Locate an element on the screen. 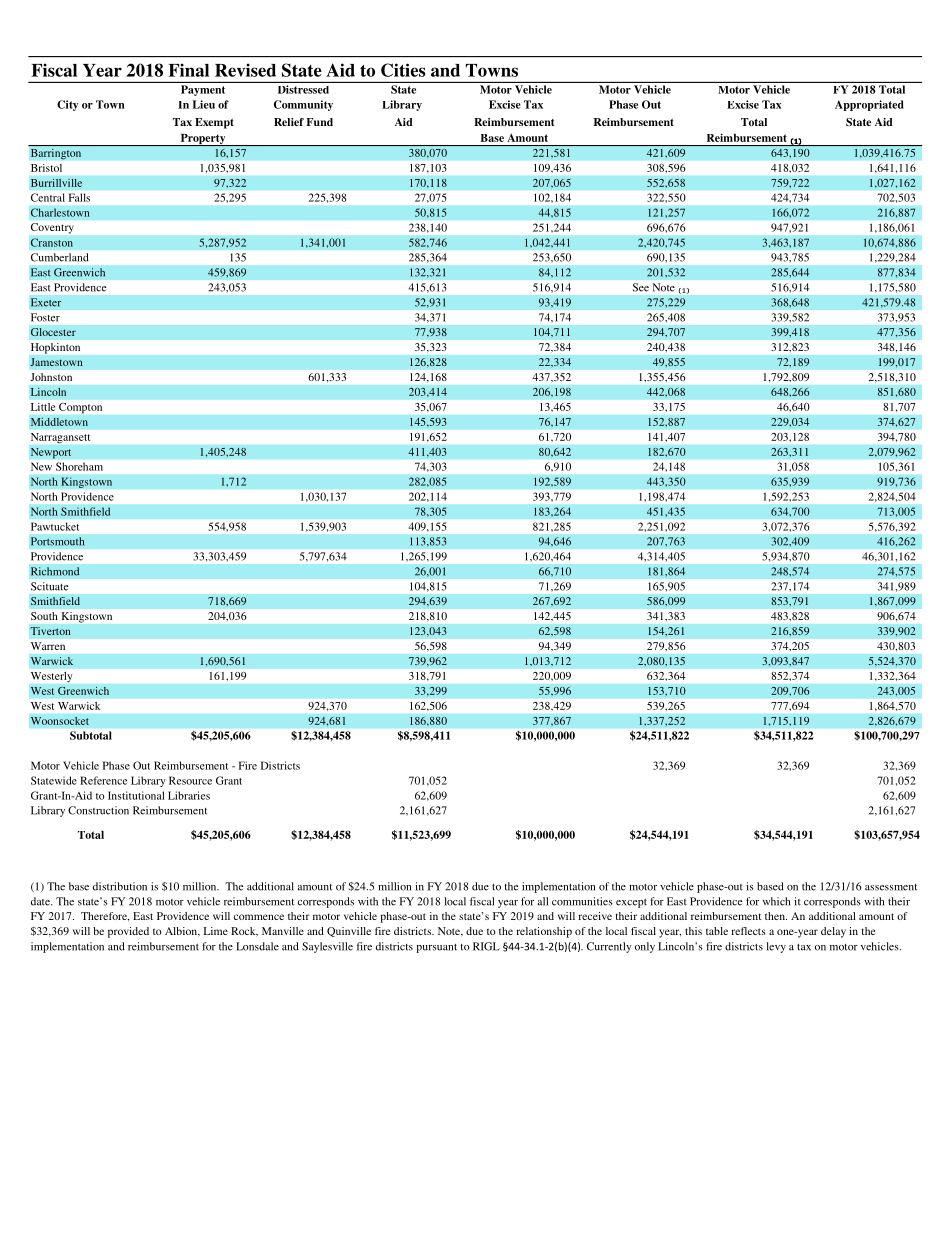 The width and height of the screenshot is (952, 1233). Pawtucket is located at coordinates (55, 526).
